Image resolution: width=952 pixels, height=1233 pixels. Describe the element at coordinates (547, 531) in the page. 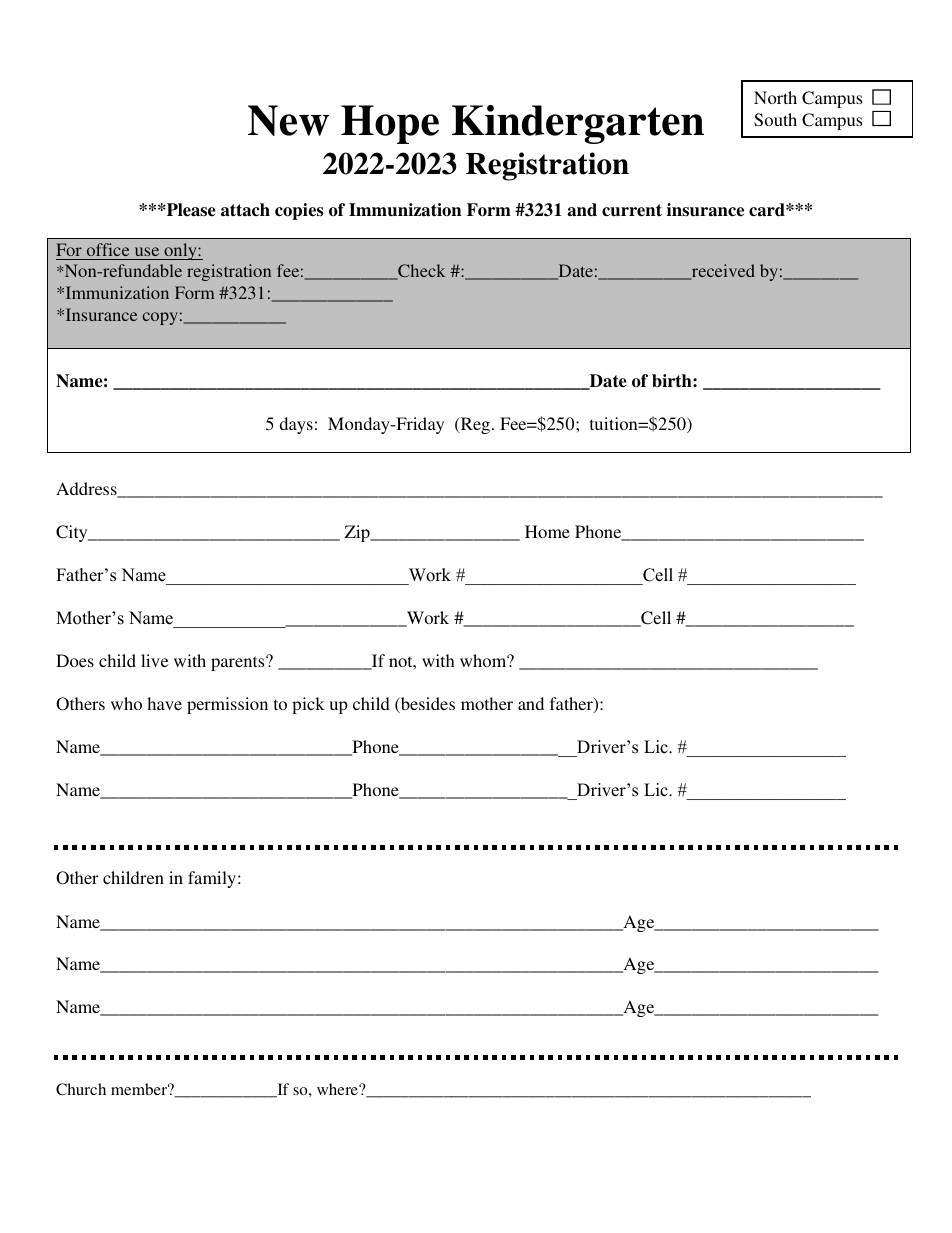

I see `Home` at that location.
